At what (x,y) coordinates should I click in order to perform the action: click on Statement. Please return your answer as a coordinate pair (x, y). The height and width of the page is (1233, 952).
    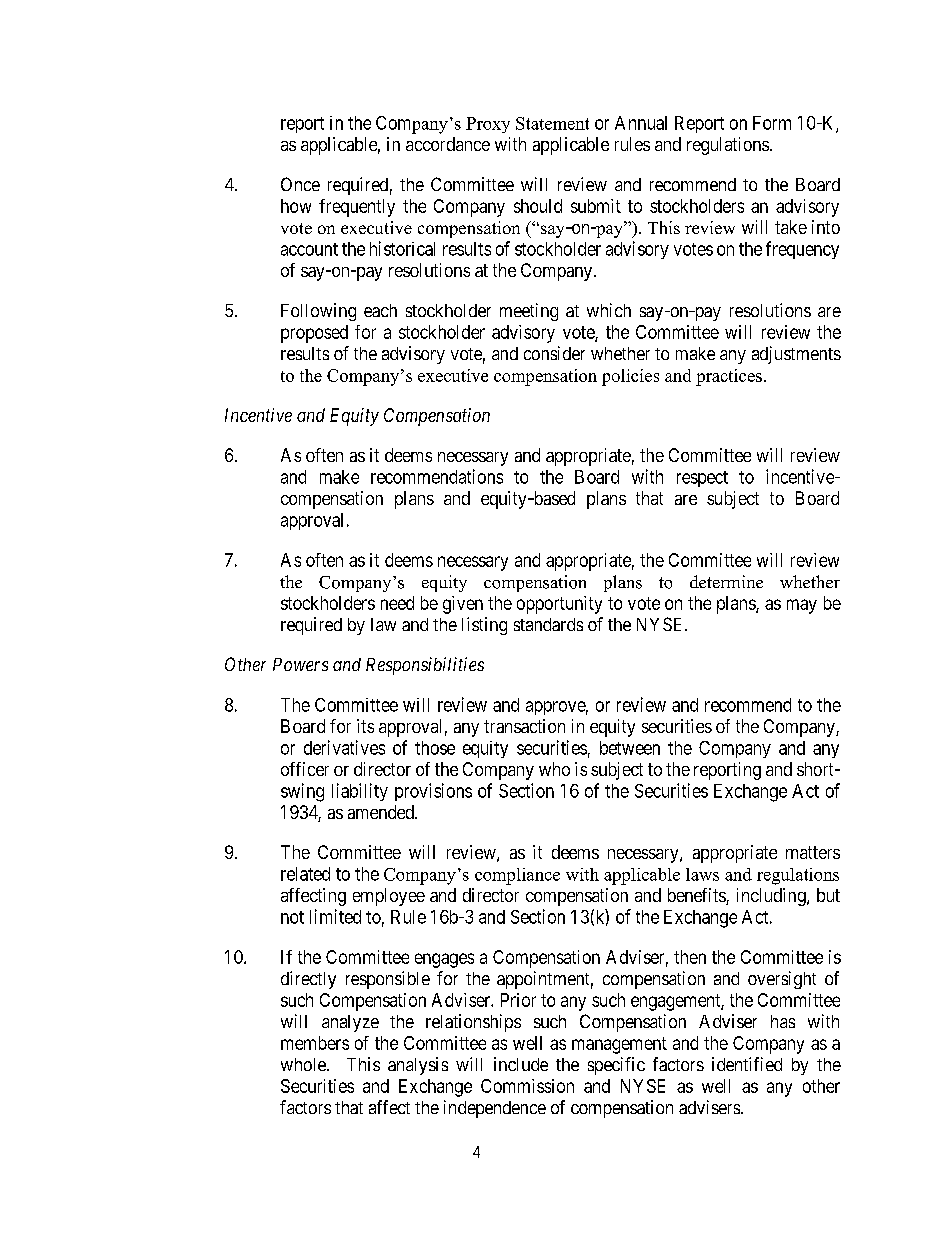
    Looking at the image, I should click on (552, 123).
